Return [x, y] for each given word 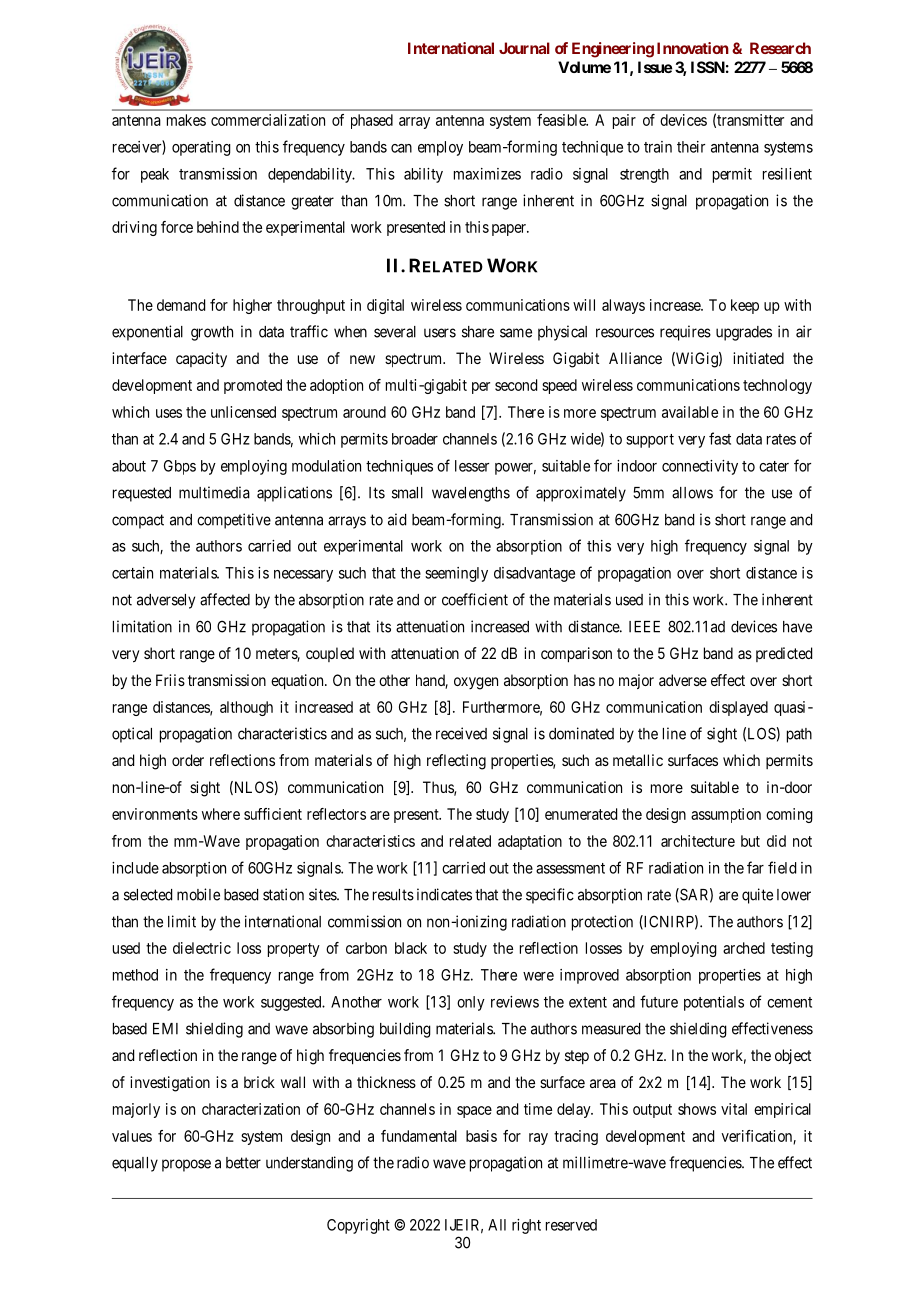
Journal [524, 48]
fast [720, 438]
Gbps [180, 467]
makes [186, 120]
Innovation [693, 48]
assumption [726, 815]
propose [186, 1165]
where [221, 814]
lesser [472, 466]
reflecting [456, 762]
